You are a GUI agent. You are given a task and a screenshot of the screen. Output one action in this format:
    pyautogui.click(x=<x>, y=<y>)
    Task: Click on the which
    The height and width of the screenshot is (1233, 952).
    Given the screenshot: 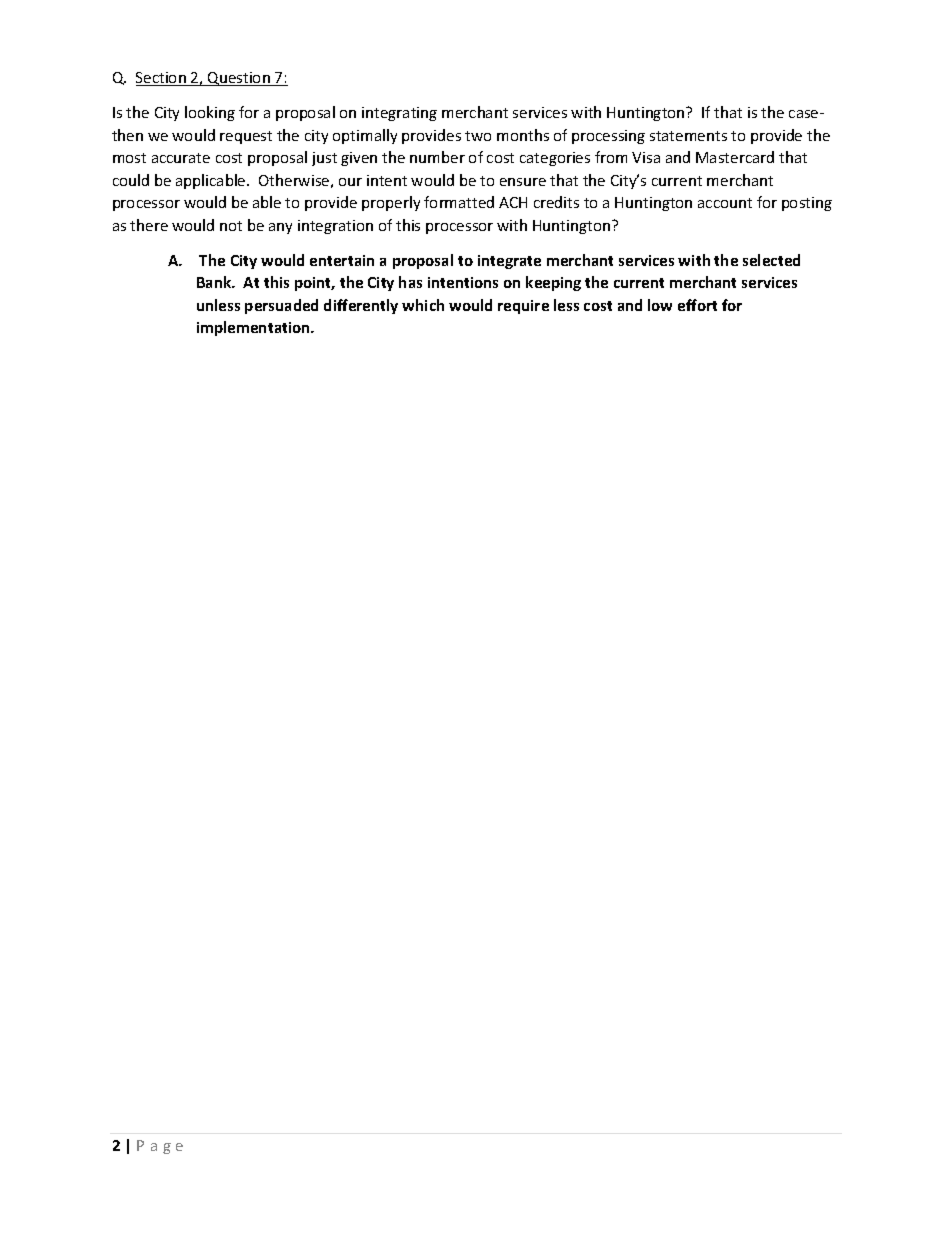 What is the action you would take?
    pyautogui.click(x=423, y=305)
